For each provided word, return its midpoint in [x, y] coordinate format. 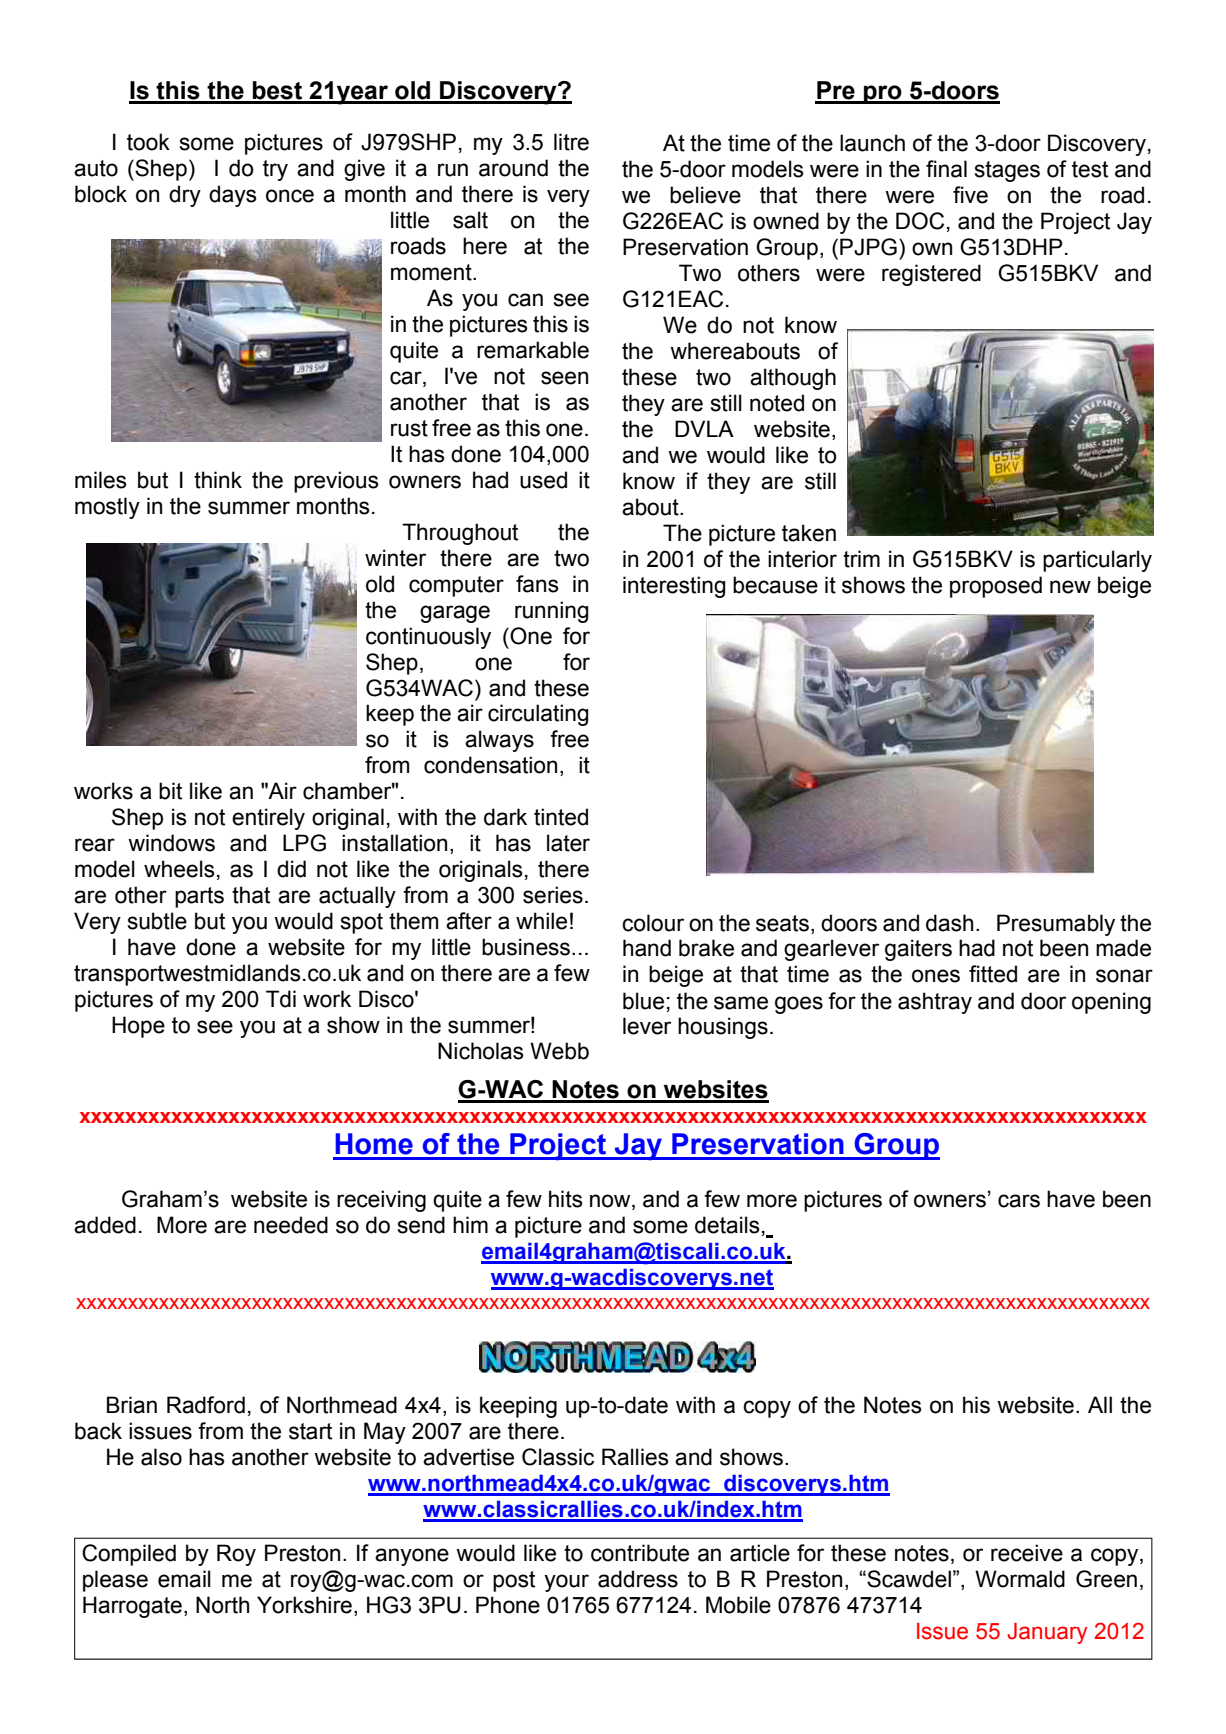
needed [291, 1225]
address [638, 1579]
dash [949, 923]
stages [1007, 171]
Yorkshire [304, 1605]
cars [1019, 1201]
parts [199, 897]
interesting [674, 587]
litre [571, 142]
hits [566, 1199]
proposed [996, 587]
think [218, 480]
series [553, 895]
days [233, 196]
